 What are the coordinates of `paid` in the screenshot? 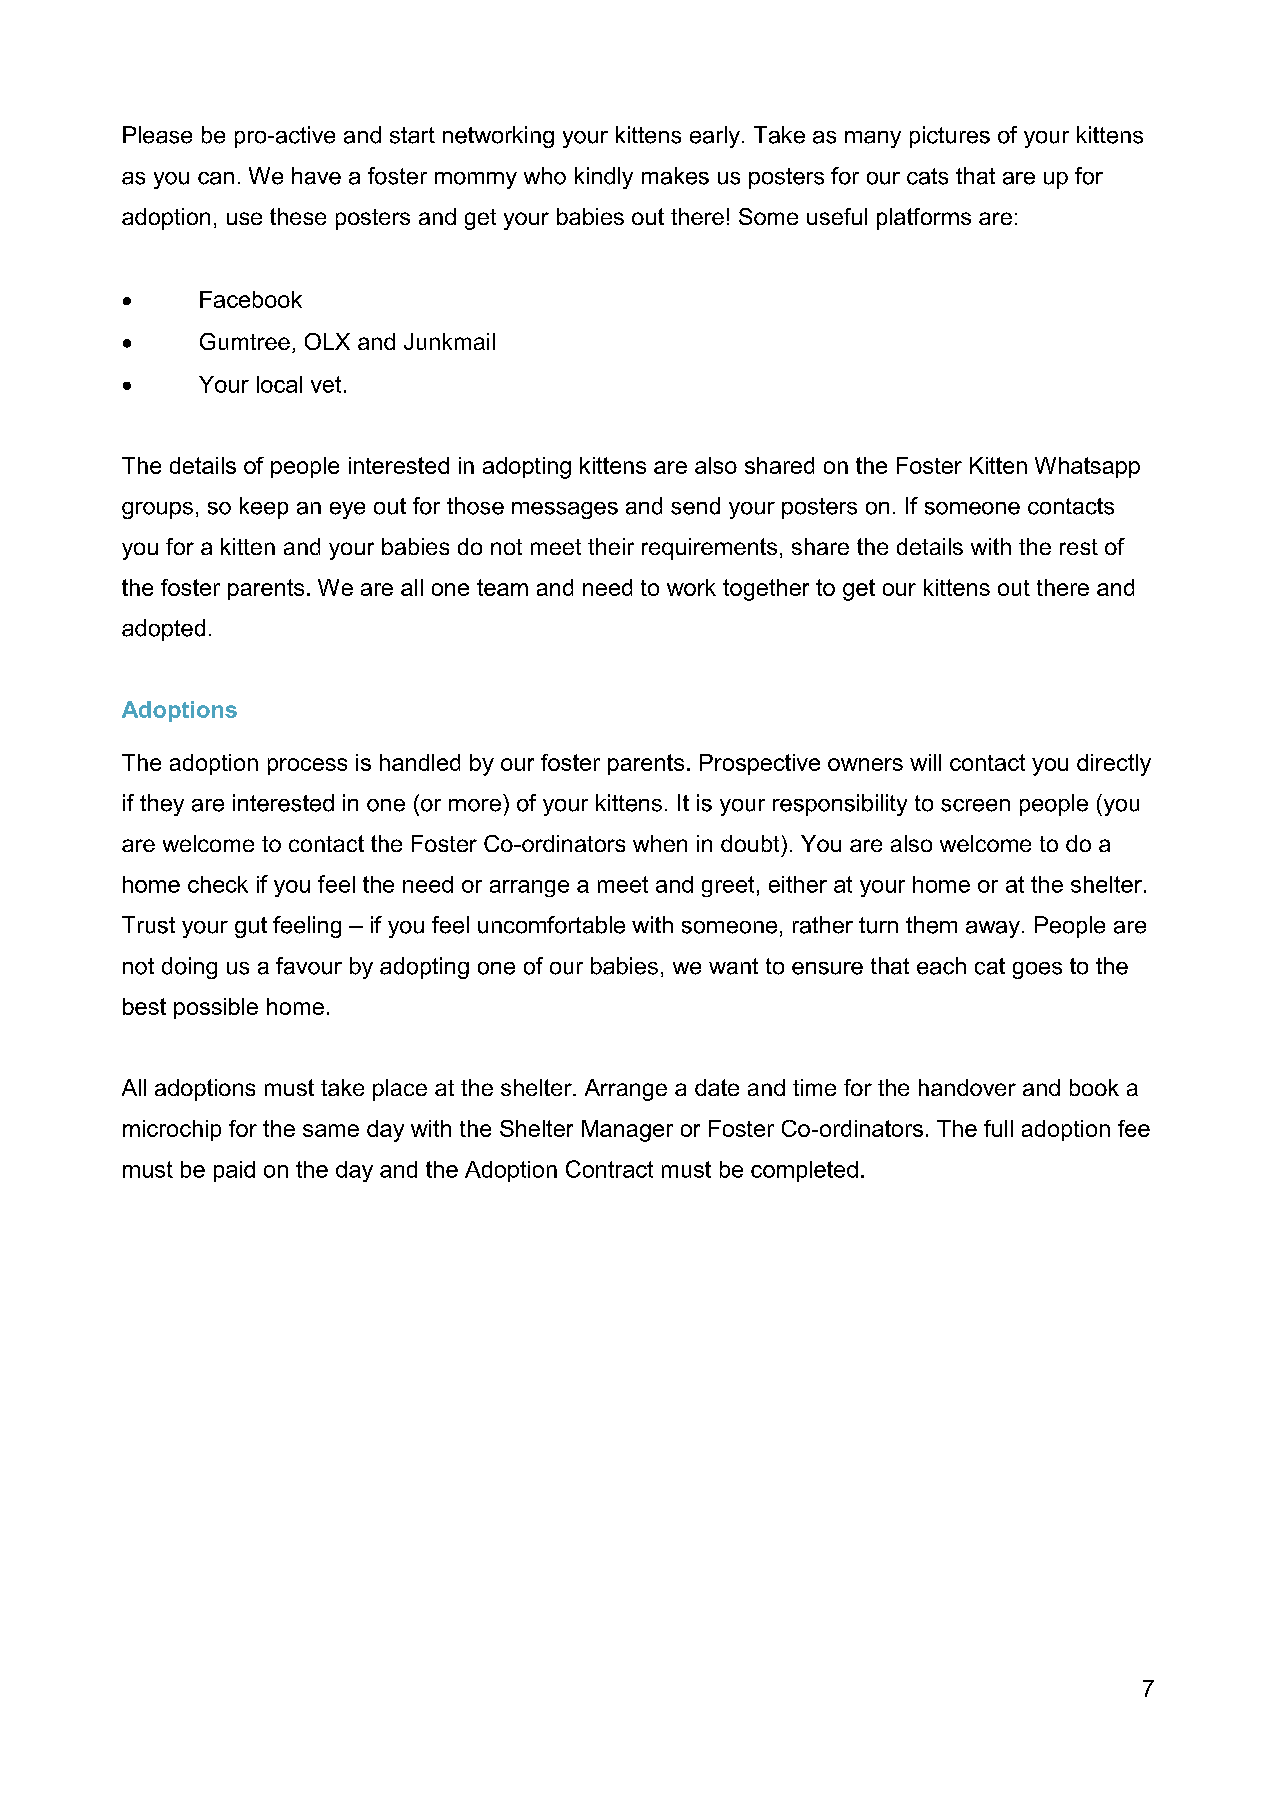 It's located at (234, 1171).
